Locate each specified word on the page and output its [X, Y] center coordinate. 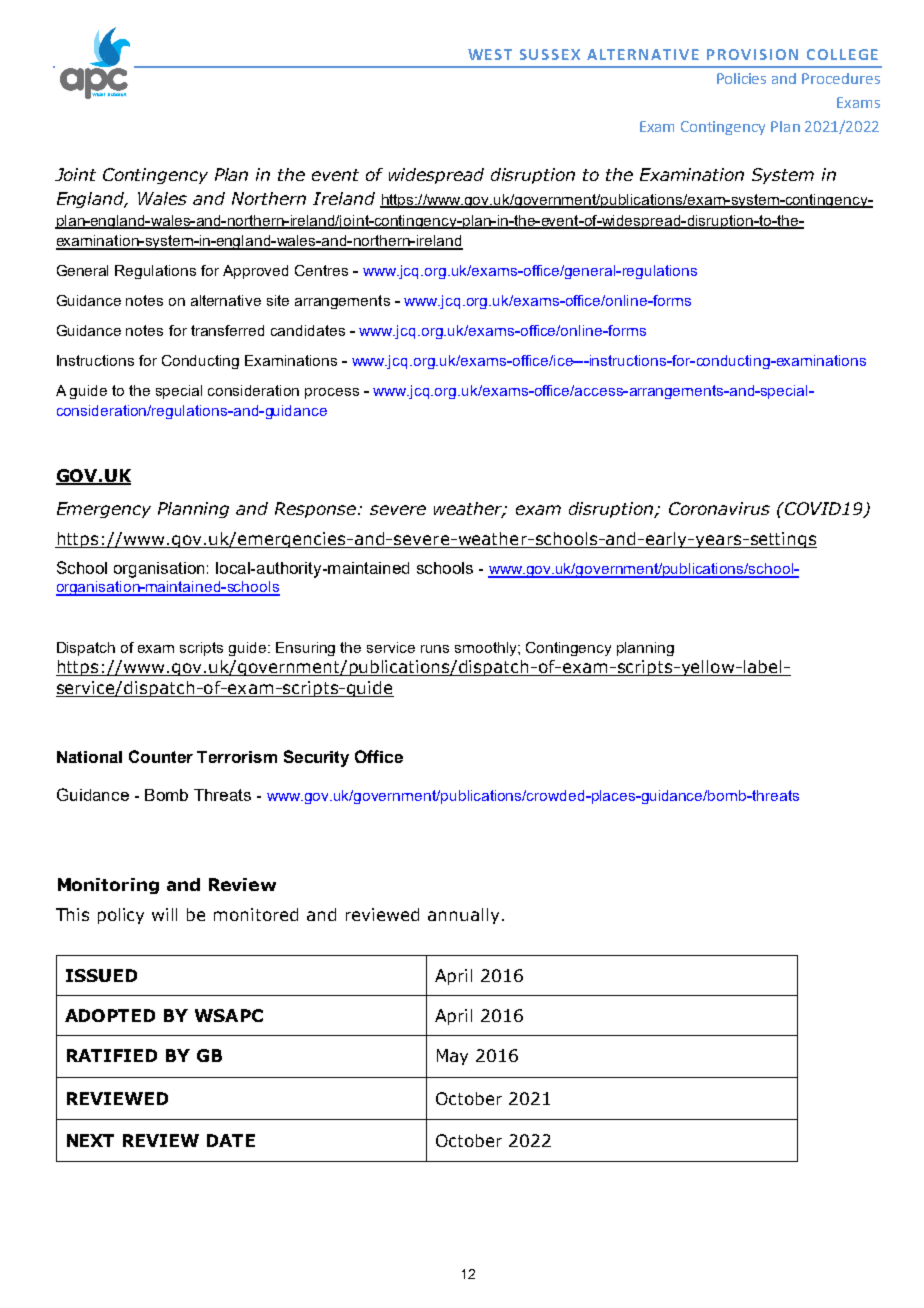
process [332, 393]
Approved [255, 272]
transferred [227, 330]
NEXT [90, 1140]
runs [435, 649]
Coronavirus [719, 508]
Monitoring [108, 886]
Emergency [104, 510]
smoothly [487, 649]
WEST [490, 54]
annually [463, 916]
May [452, 1057]
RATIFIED [112, 1055]
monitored [256, 914]
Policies [741, 78]
